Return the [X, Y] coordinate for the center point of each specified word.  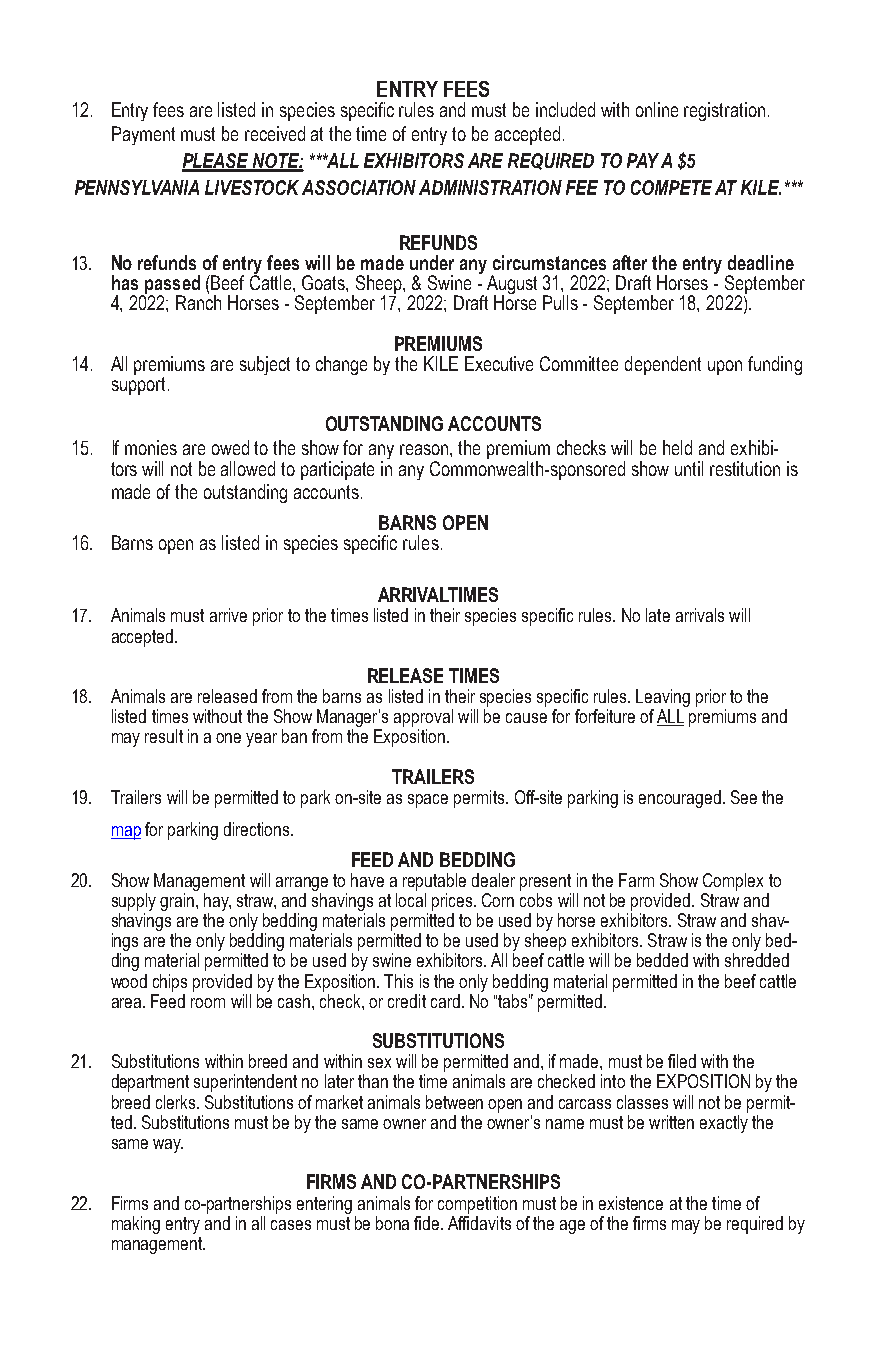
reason [425, 449]
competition [477, 1205]
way [168, 1146]
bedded [662, 960]
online [657, 109]
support [138, 384]
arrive [228, 615]
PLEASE [216, 162]
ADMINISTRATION [490, 187]
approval [423, 719]
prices [453, 902]
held [677, 447]
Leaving [663, 699]
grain [177, 902]
